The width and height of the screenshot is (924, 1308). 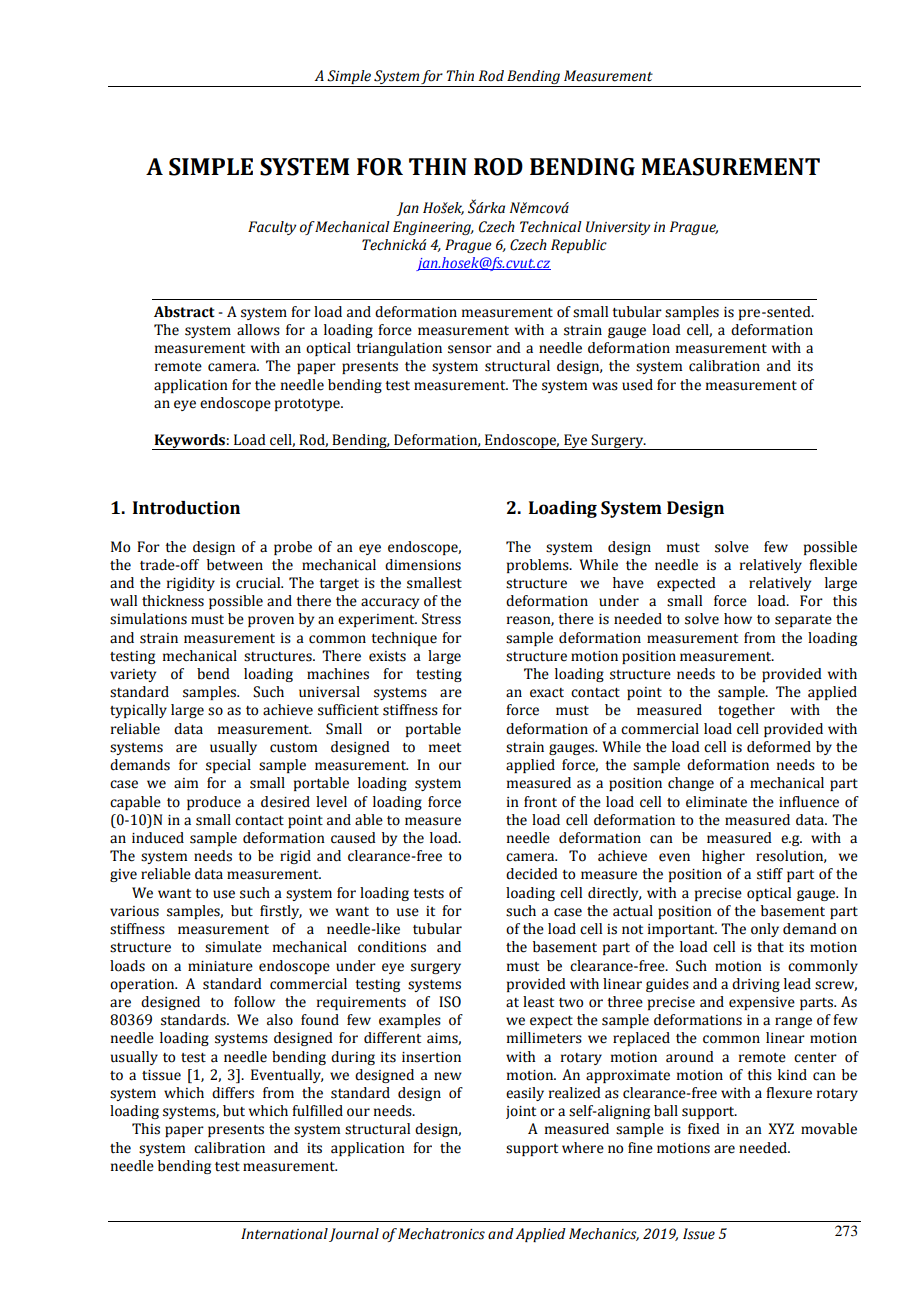 What do you see at coordinates (235, 565) in the screenshot?
I see `between` at bounding box center [235, 565].
